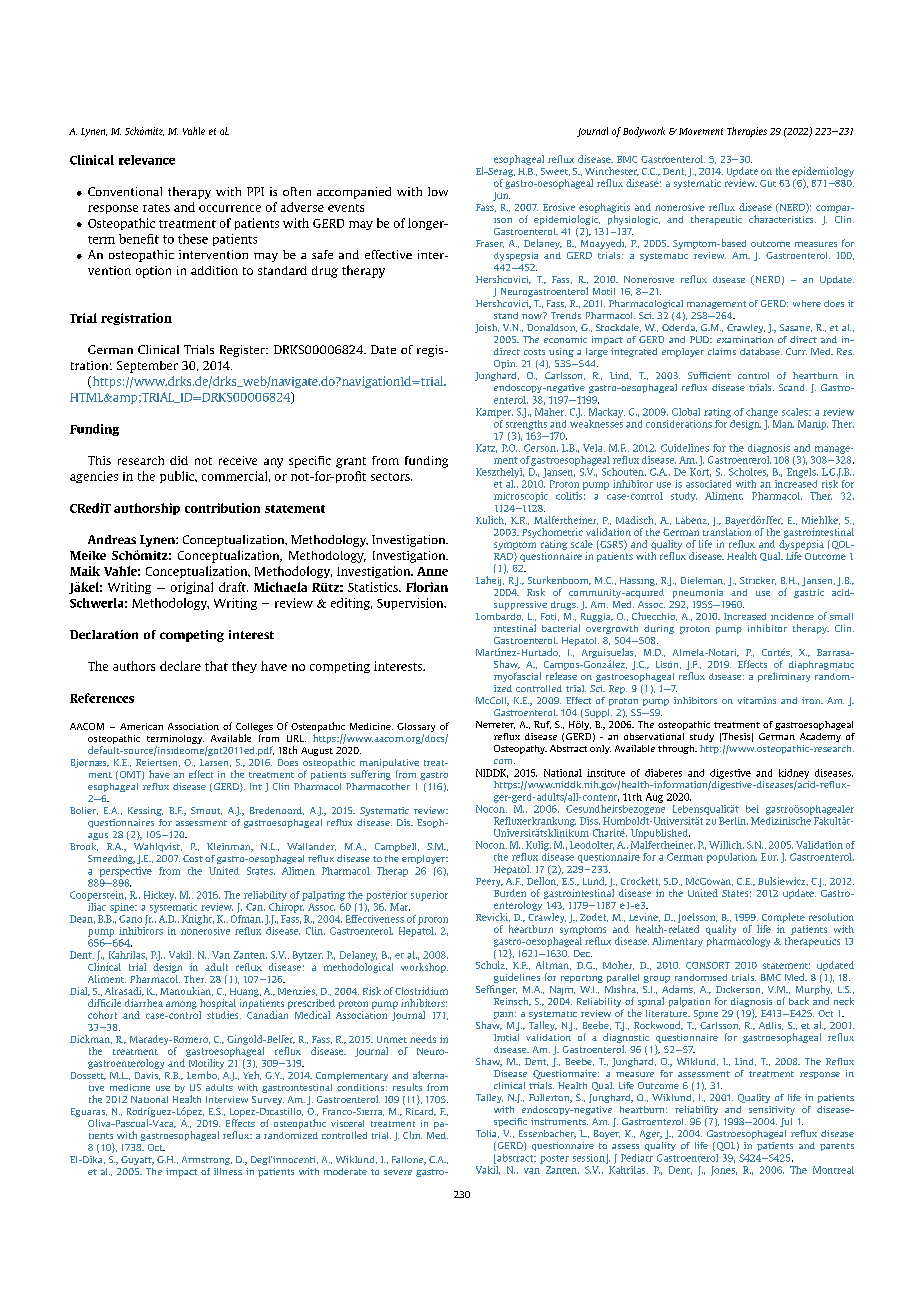  I want to click on Brook, so click(84, 847).
